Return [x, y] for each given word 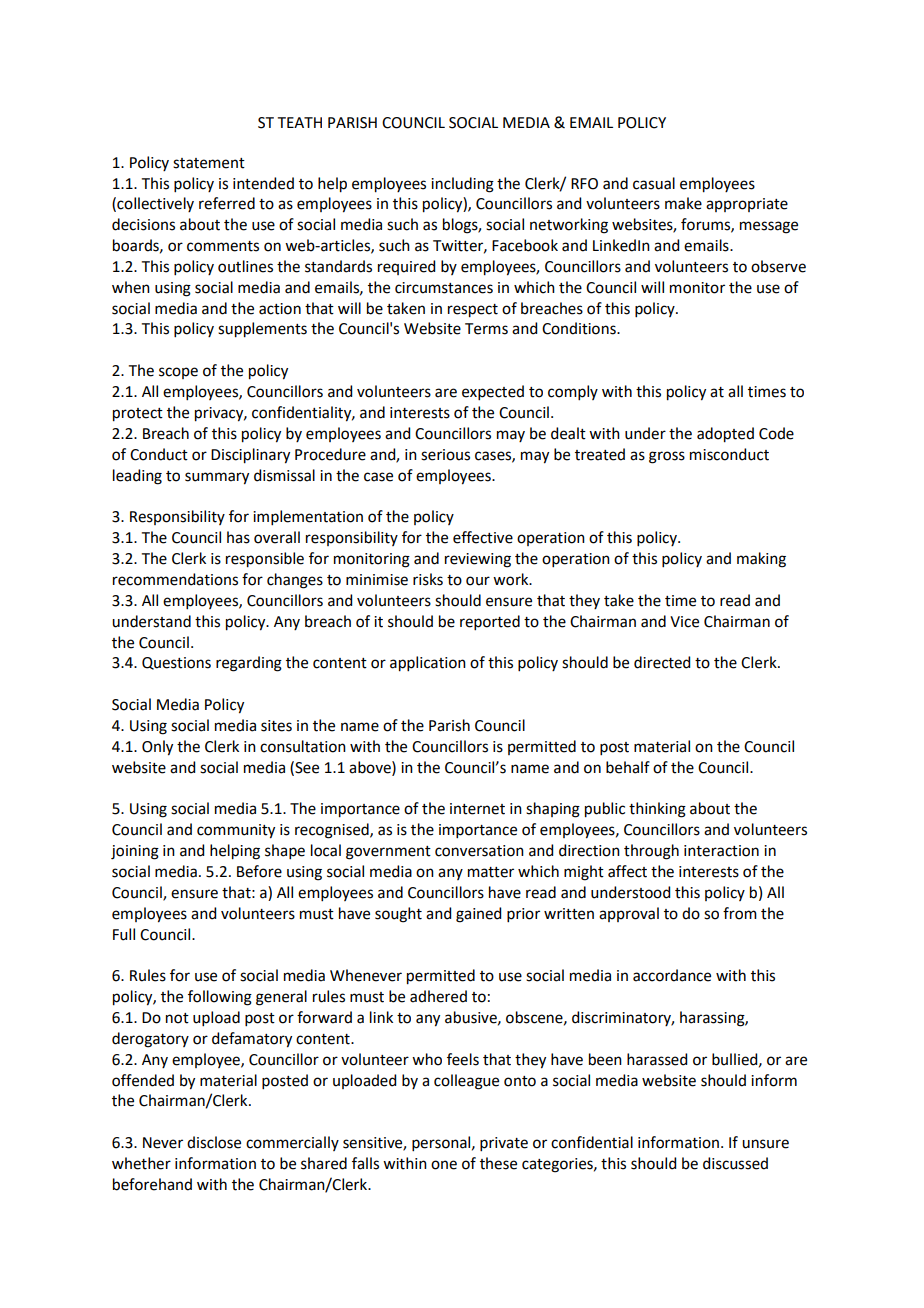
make [683, 203]
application [428, 664]
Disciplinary [250, 456]
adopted [725, 435]
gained [478, 915]
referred [227, 203]
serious [445, 455]
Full [124, 934]
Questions [176, 663]
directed [662, 662]
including [462, 185]
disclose [214, 1142]
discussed [735, 1163]
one [444, 1165]
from [740, 913]
